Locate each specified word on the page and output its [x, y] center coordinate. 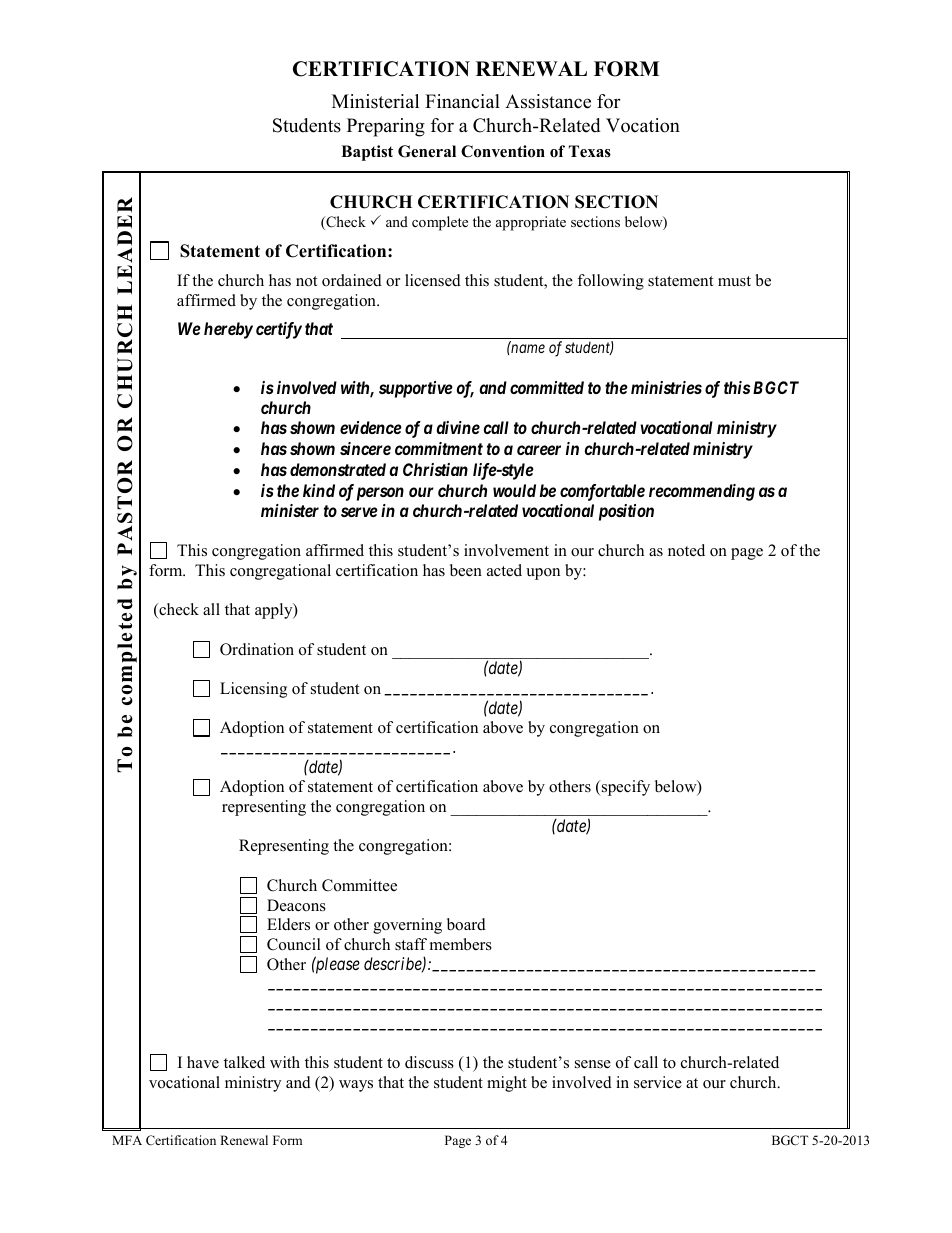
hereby [228, 330]
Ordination [257, 649]
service [658, 1082]
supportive [416, 389]
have [203, 1062]
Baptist [367, 153]
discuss [429, 1062]
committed [547, 387]
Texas [590, 151]
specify [624, 788]
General [427, 151]
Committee [359, 885]
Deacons [296, 905]
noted [686, 550]
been [466, 570]
